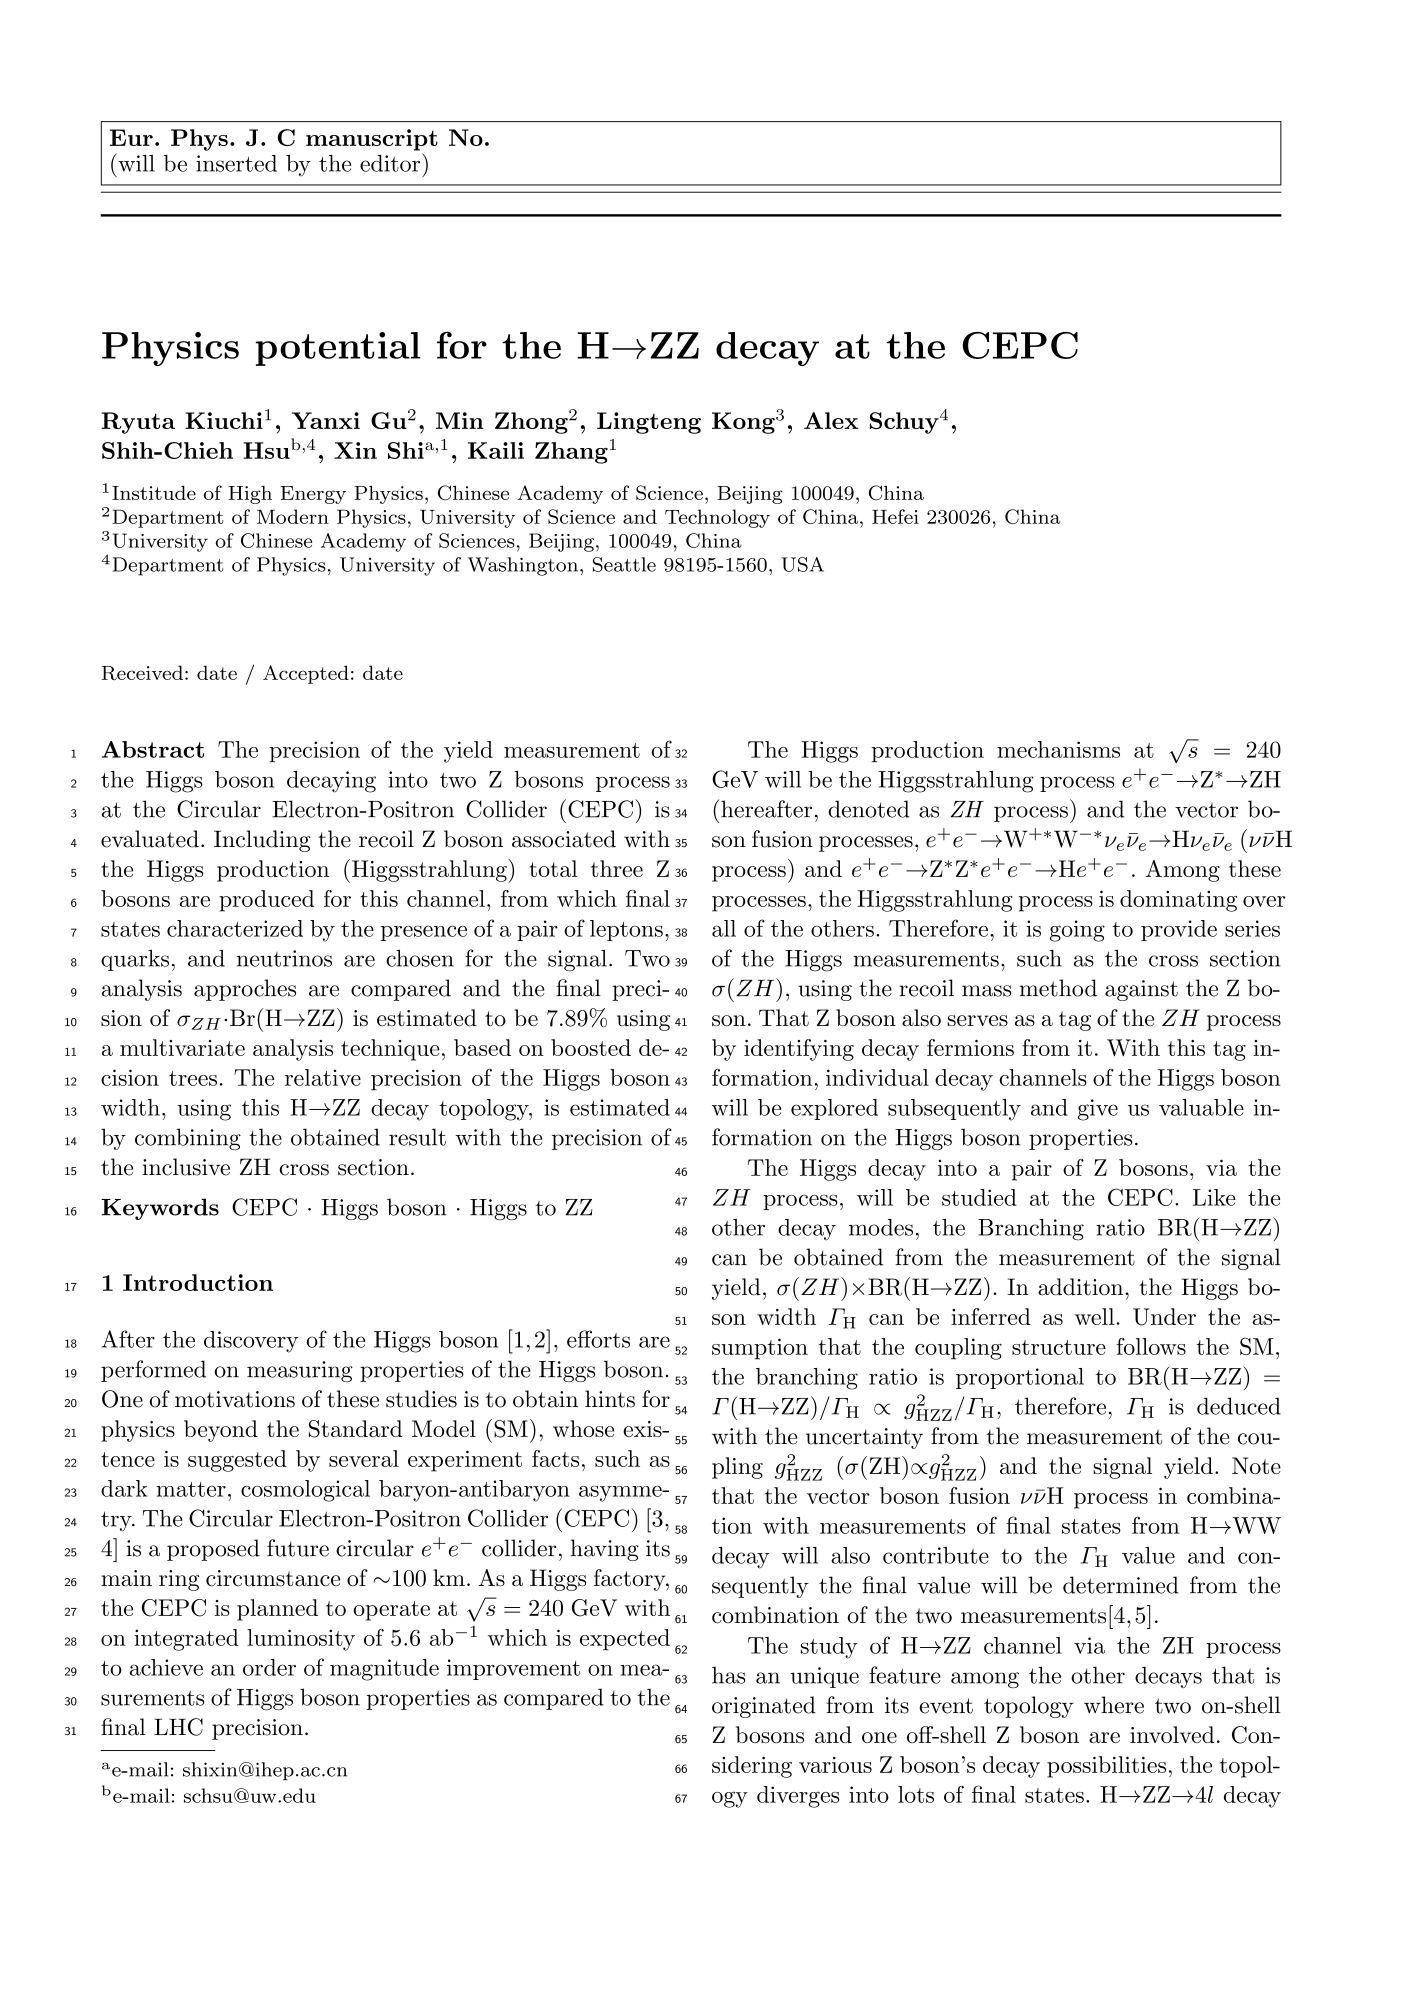 Image resolution: width=1425 pixels, height=2016 pixels. I want to click on neutrinos, so click(284, 958).
